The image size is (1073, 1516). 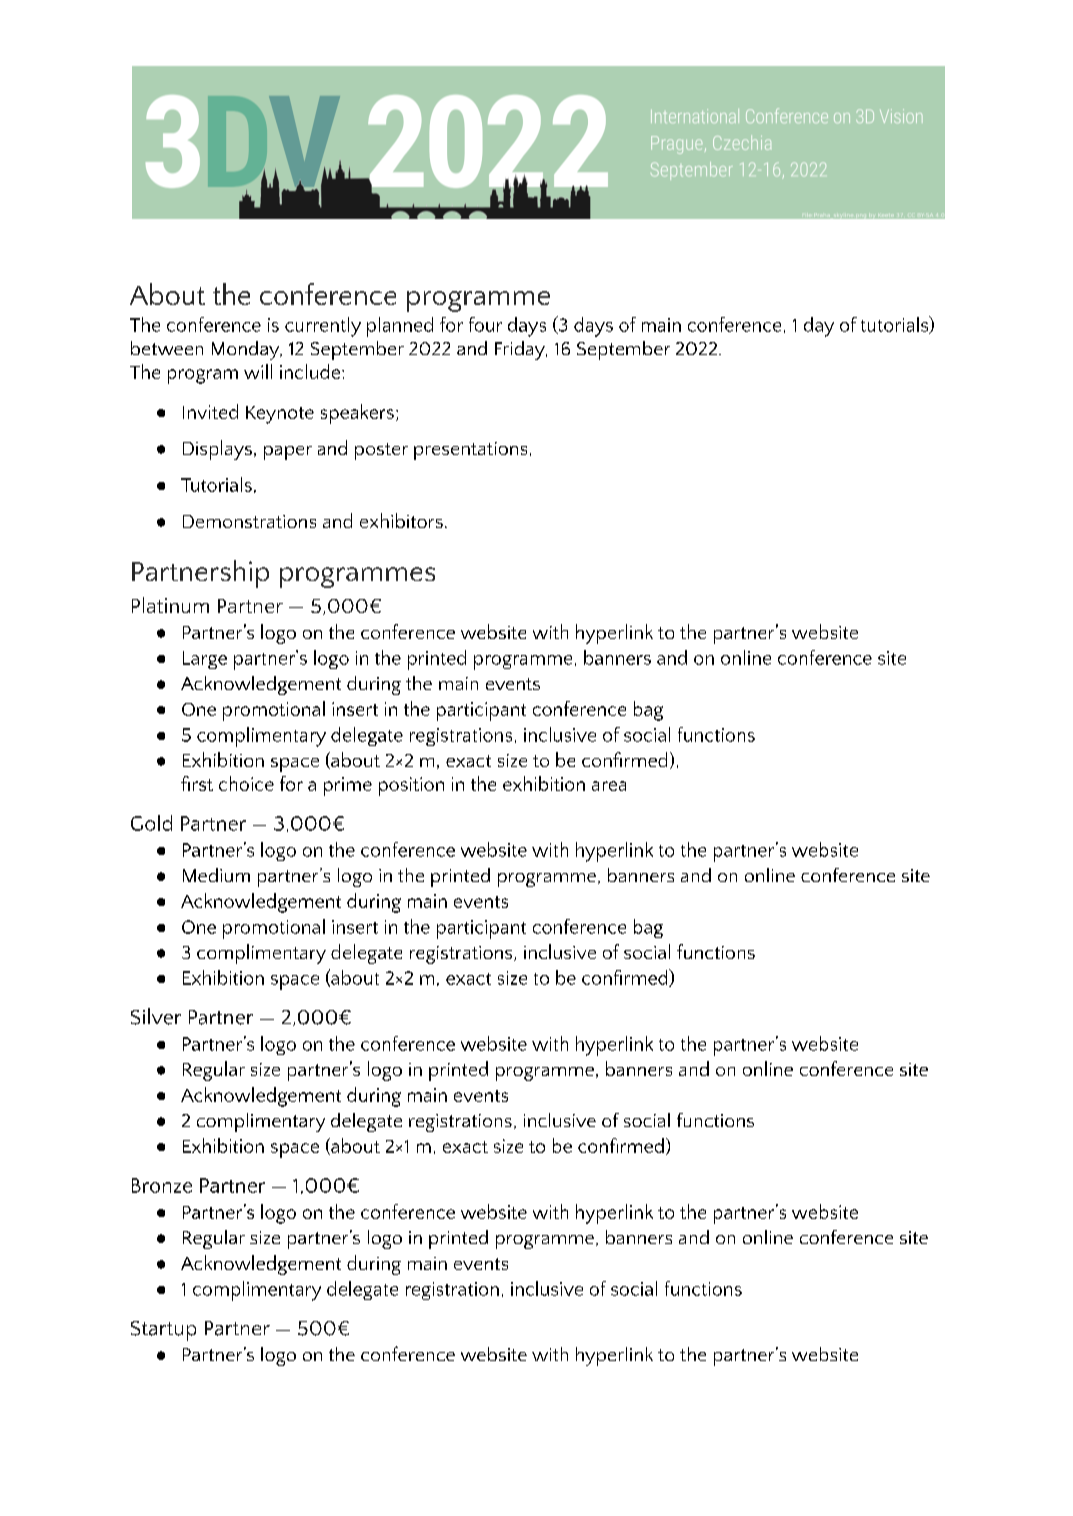 I want to click on between, so click(x=167, y=348).
